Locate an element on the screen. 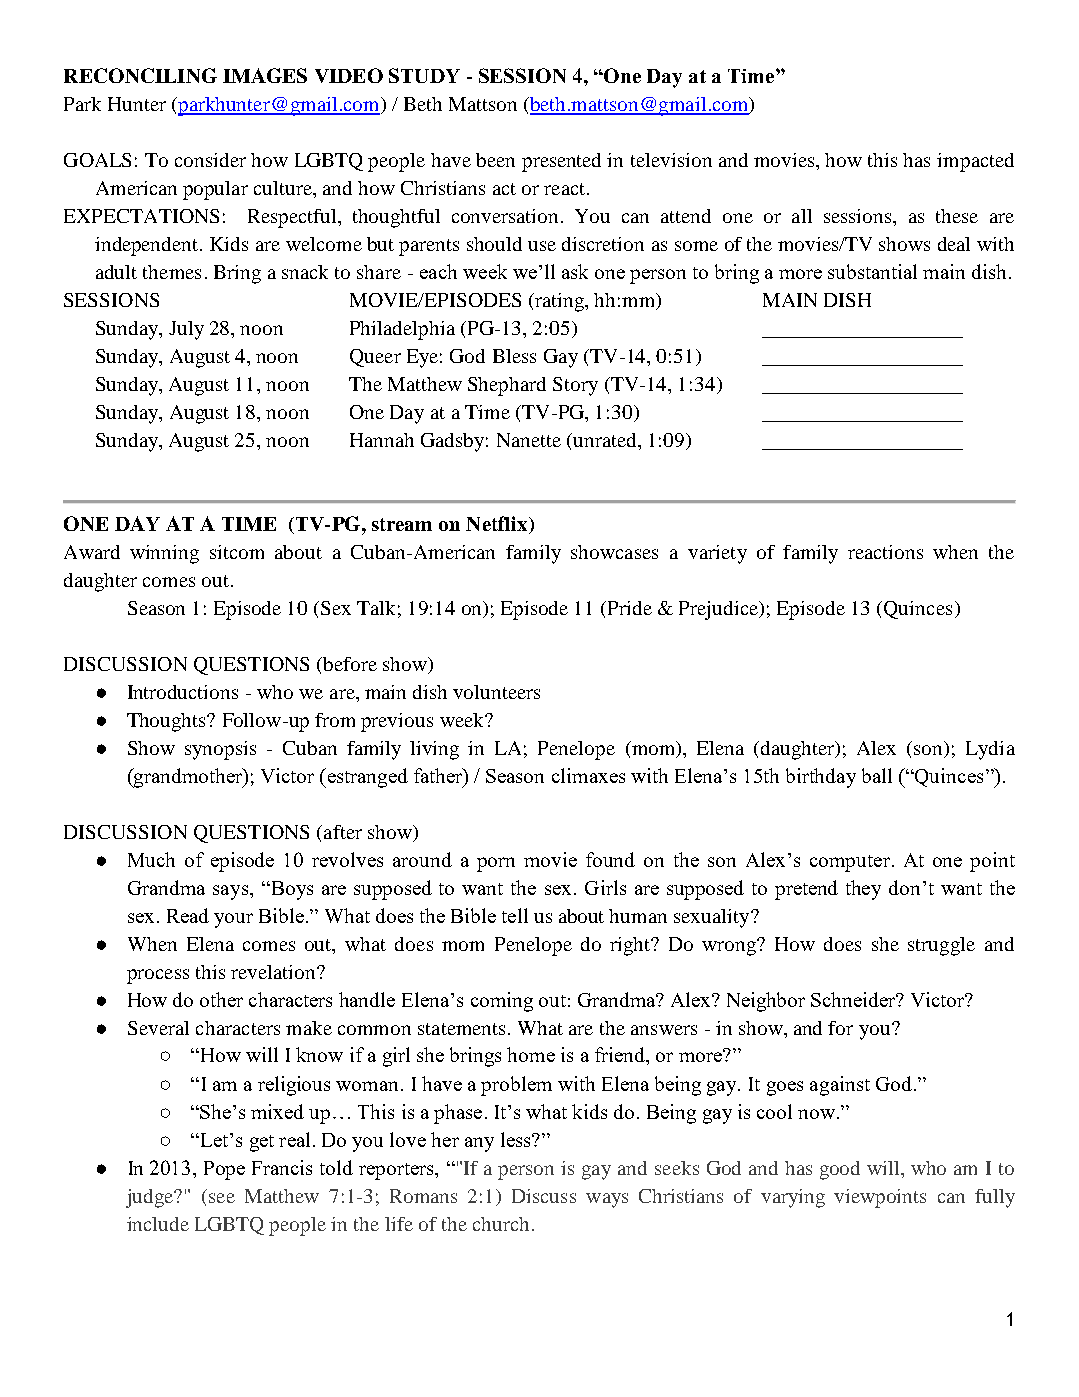 The width and height of the screenshot is (1079, 1397). Prejudice is located at coordinates (720, 610).
